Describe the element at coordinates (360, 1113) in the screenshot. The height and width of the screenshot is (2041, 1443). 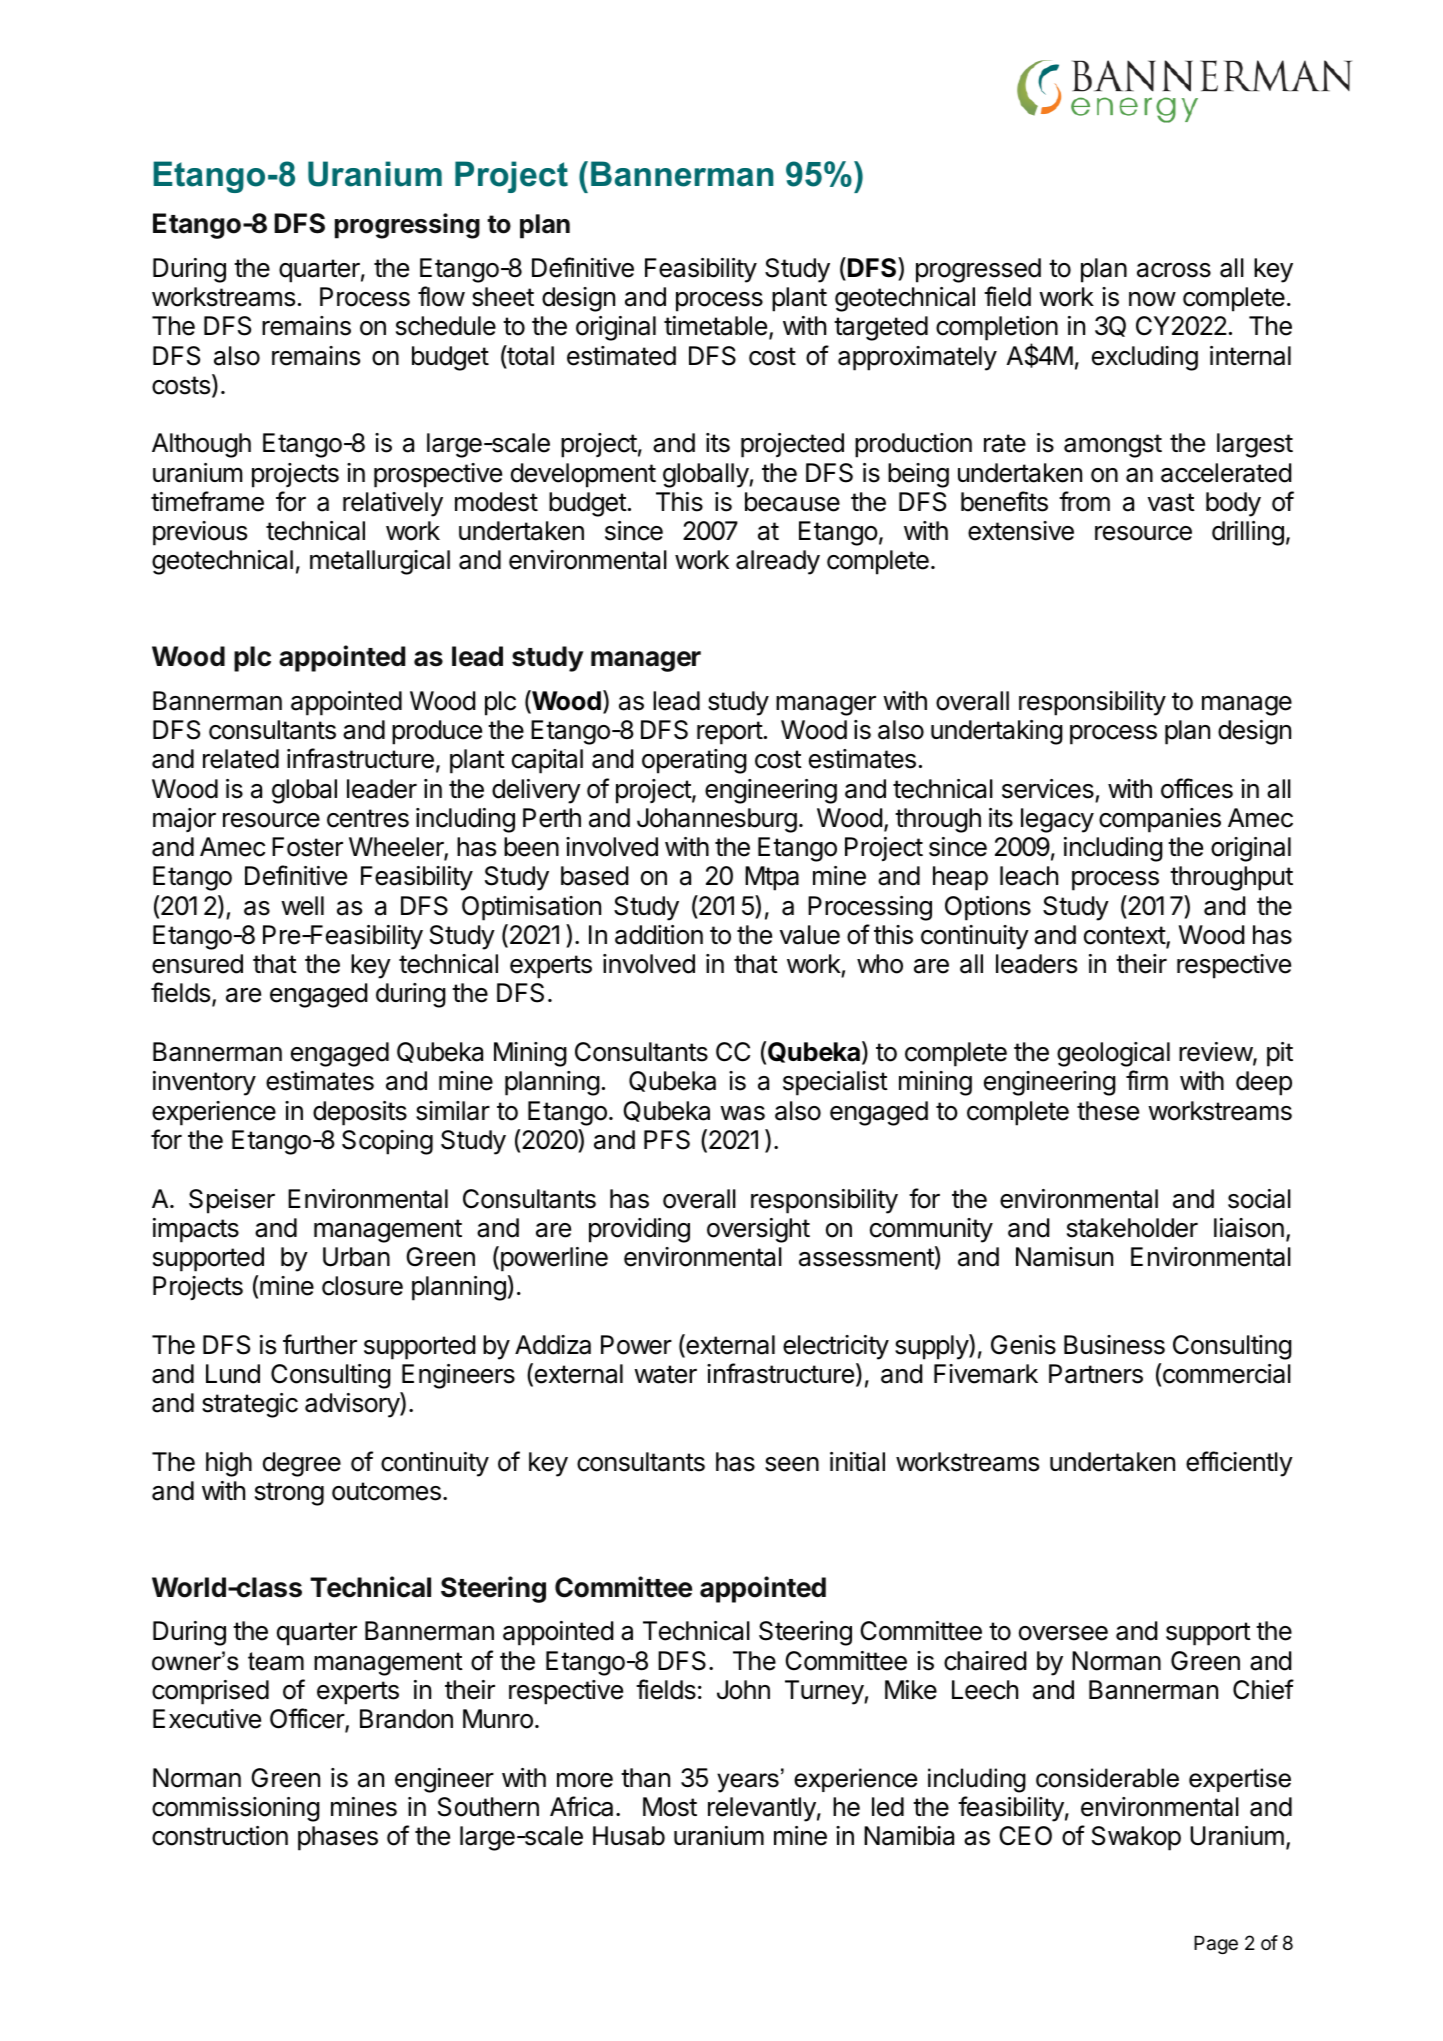
I see `deposits` at that location.
